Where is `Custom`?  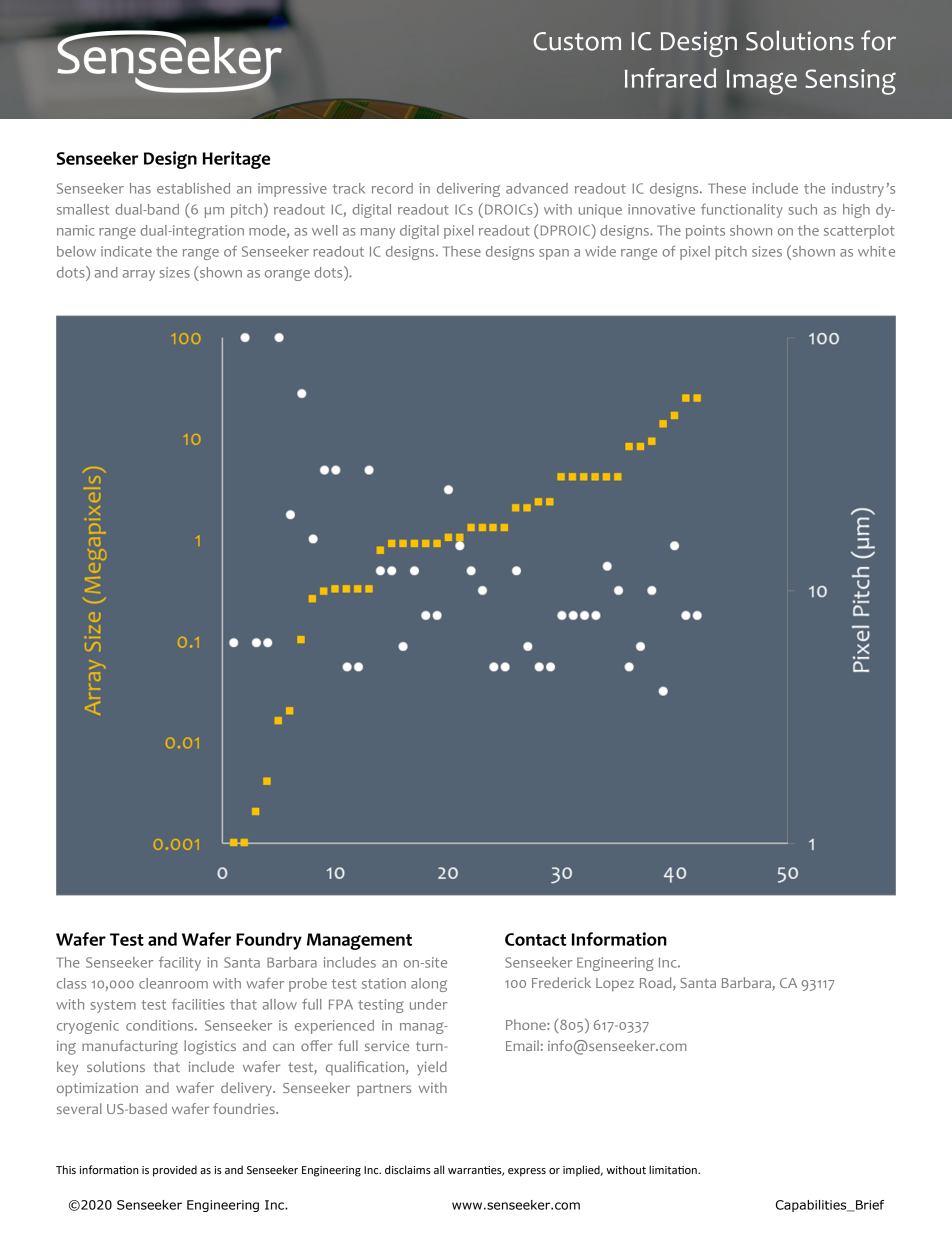 Custom is located at coordinates (577, 41).
